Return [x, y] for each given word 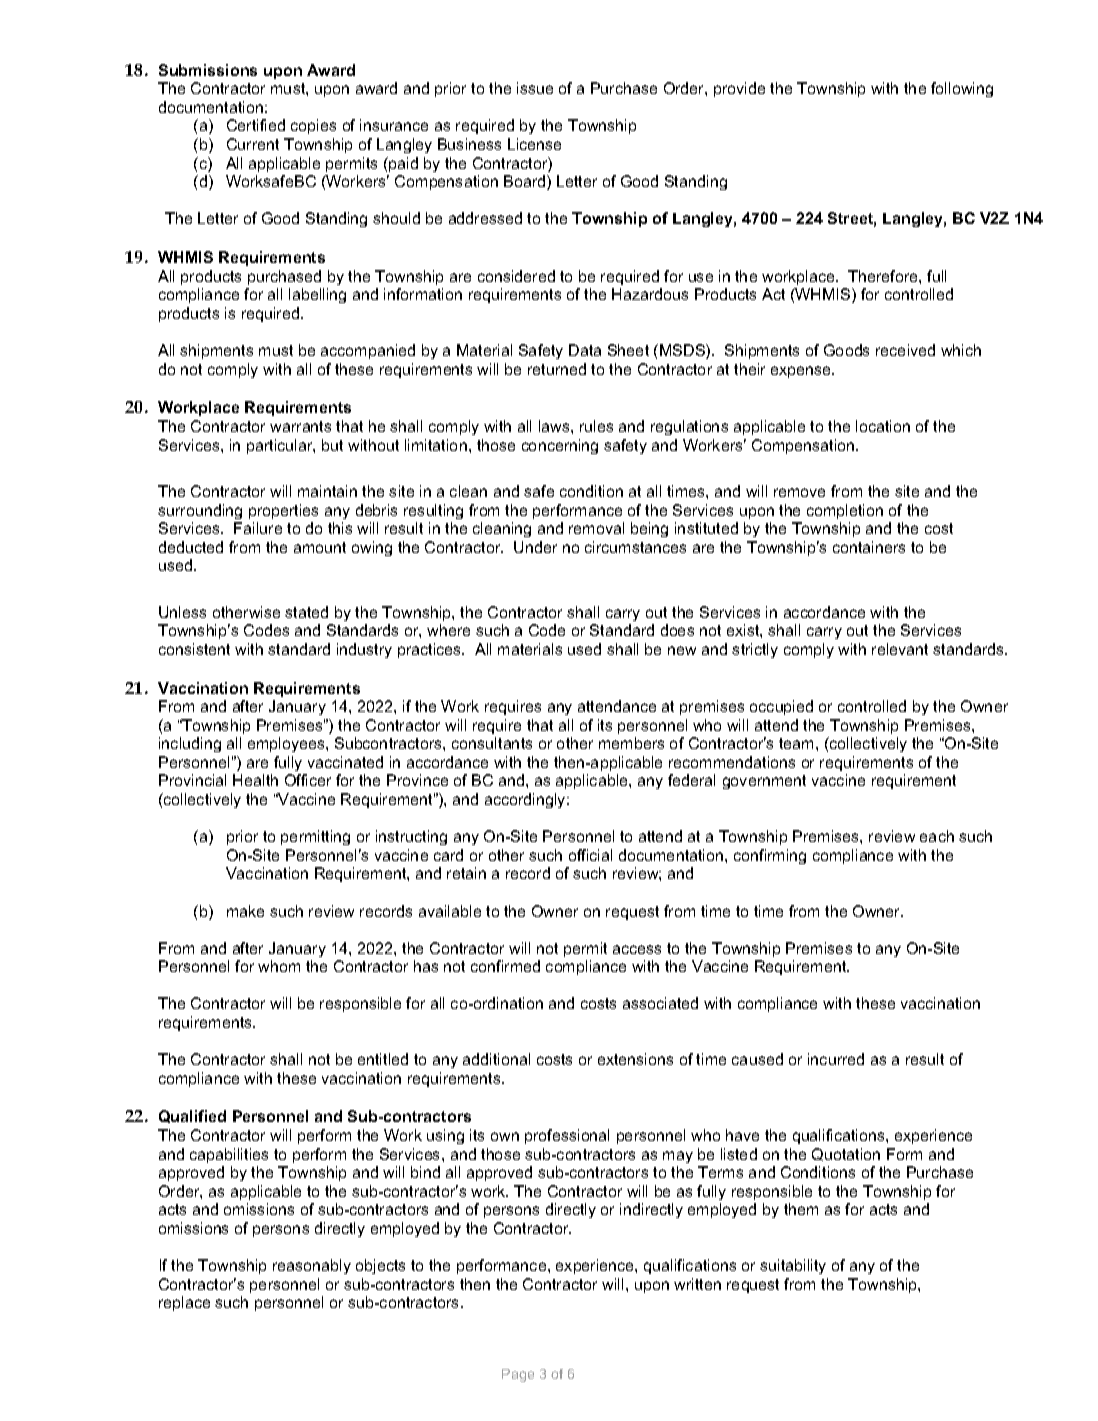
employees [287, 744]
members [631, 743]
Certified [256, 125]
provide [739, 89]
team [798, 743]
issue [535, 88]
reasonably [312, 1266]
